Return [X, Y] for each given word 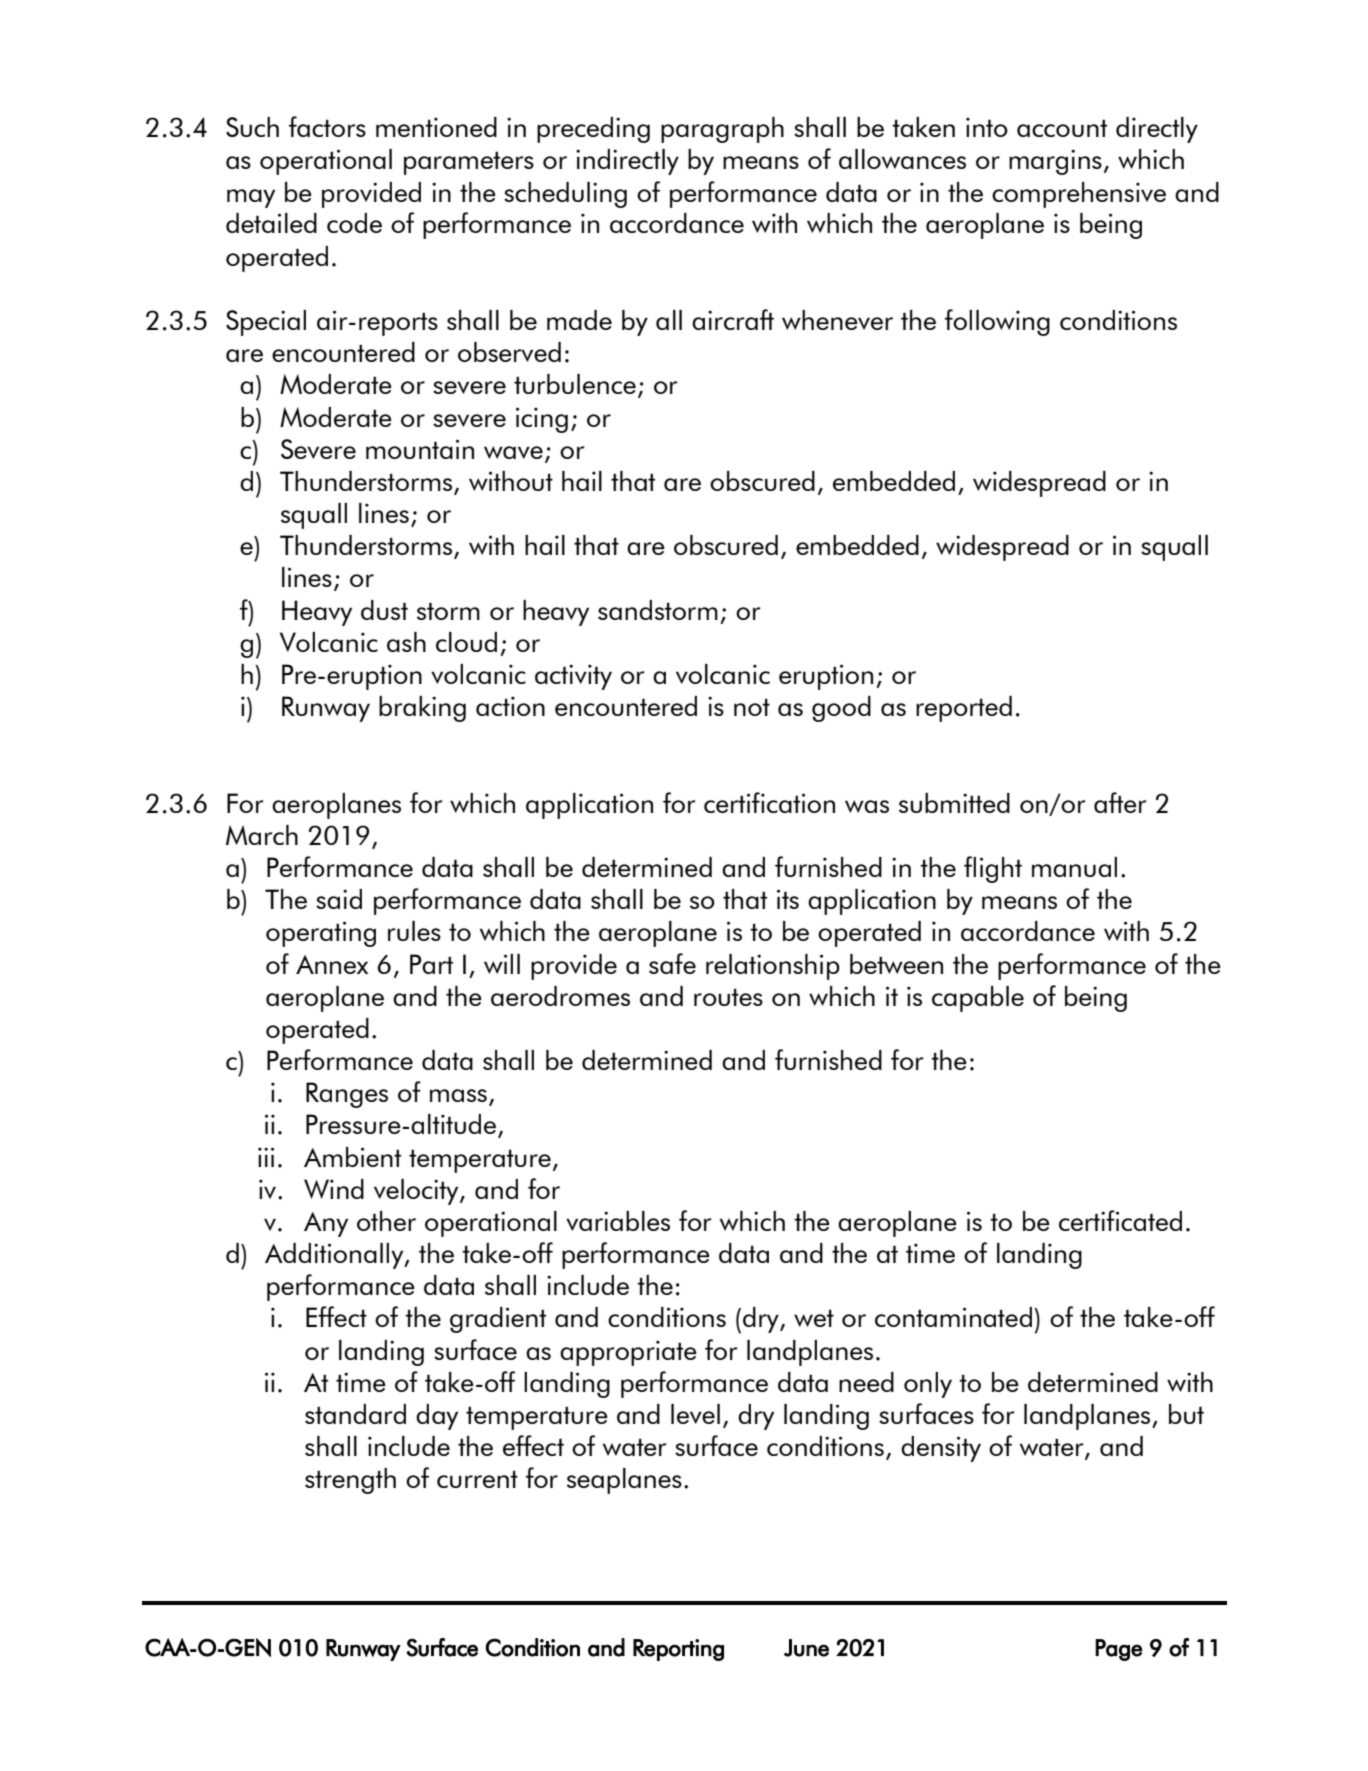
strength [350, 1481]
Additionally [335, 1256]
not [752, 707]
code [354, 223]
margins [1055, 162]
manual [1074, 867]
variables [618, 1221]
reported [964, 709]
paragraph [722, 130]
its [788, 899]
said [339, 899]
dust [384, 610]
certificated [1120, 1220]
